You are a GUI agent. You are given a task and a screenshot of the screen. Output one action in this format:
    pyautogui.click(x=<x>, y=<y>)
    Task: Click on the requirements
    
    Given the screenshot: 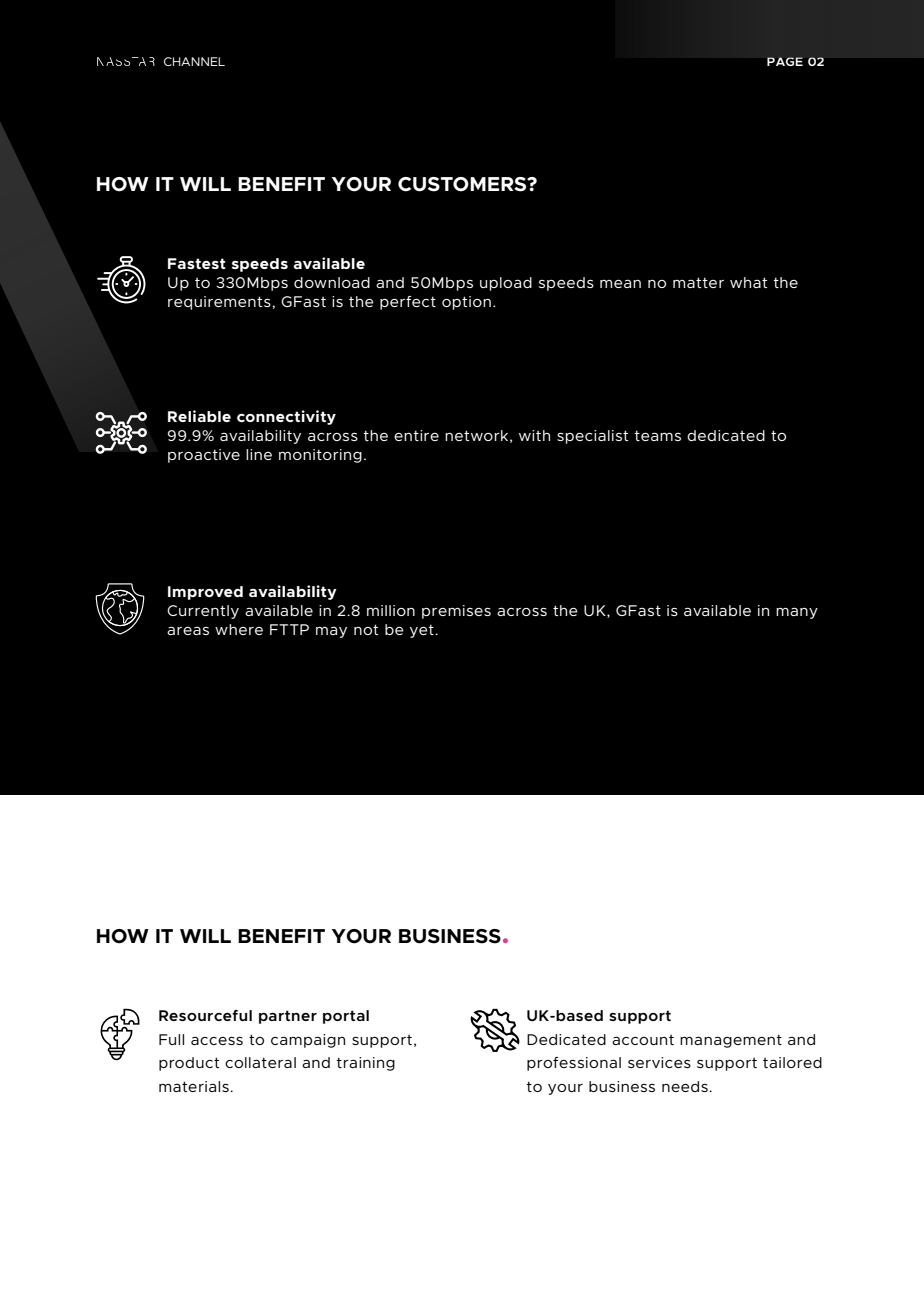 What is the action you would take?
    pyautogui.click(x=220, y=303)
